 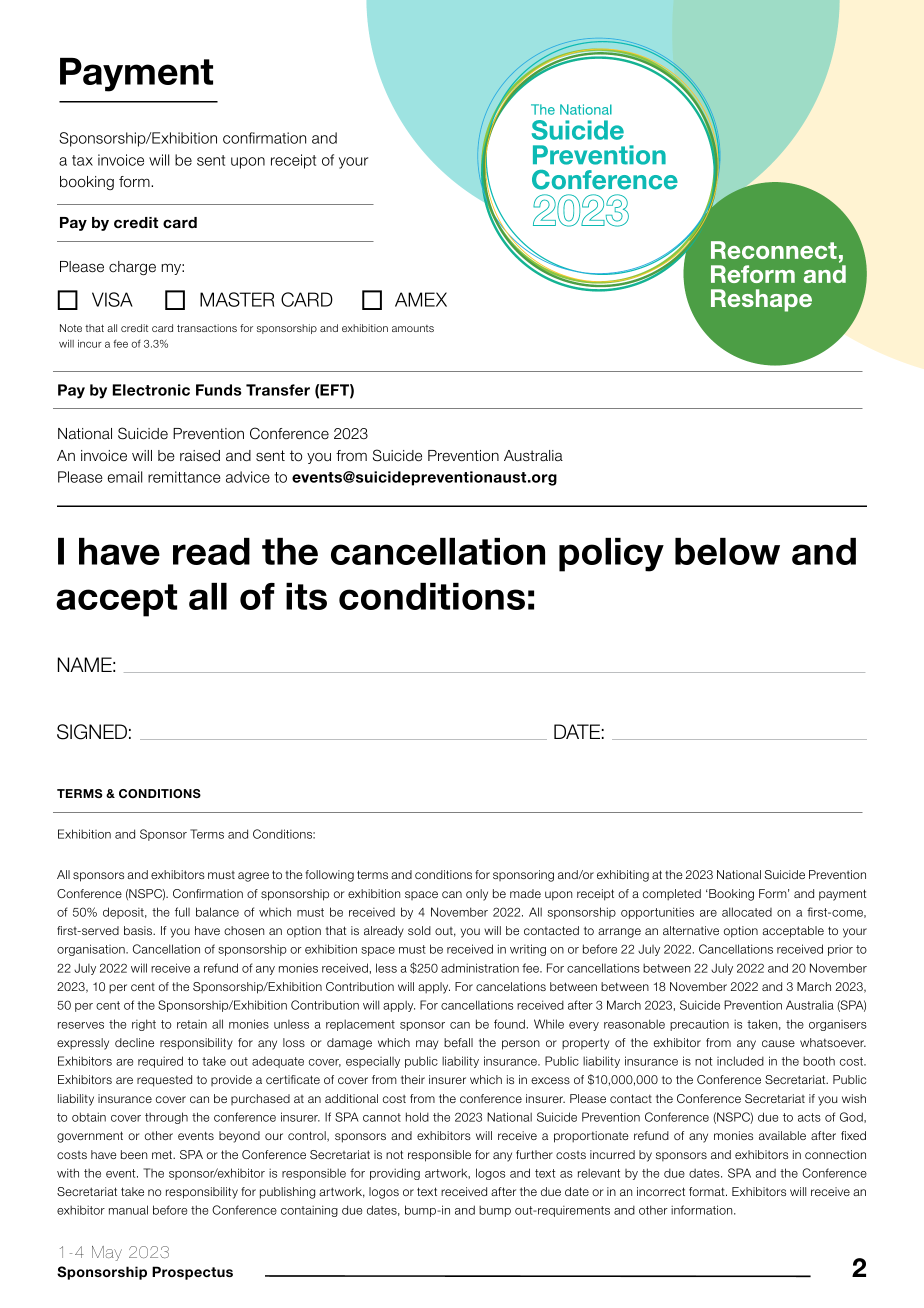 What do you see at coordinates (182, 912) in the document?
I see `full` at bounding box center [182, 912].
